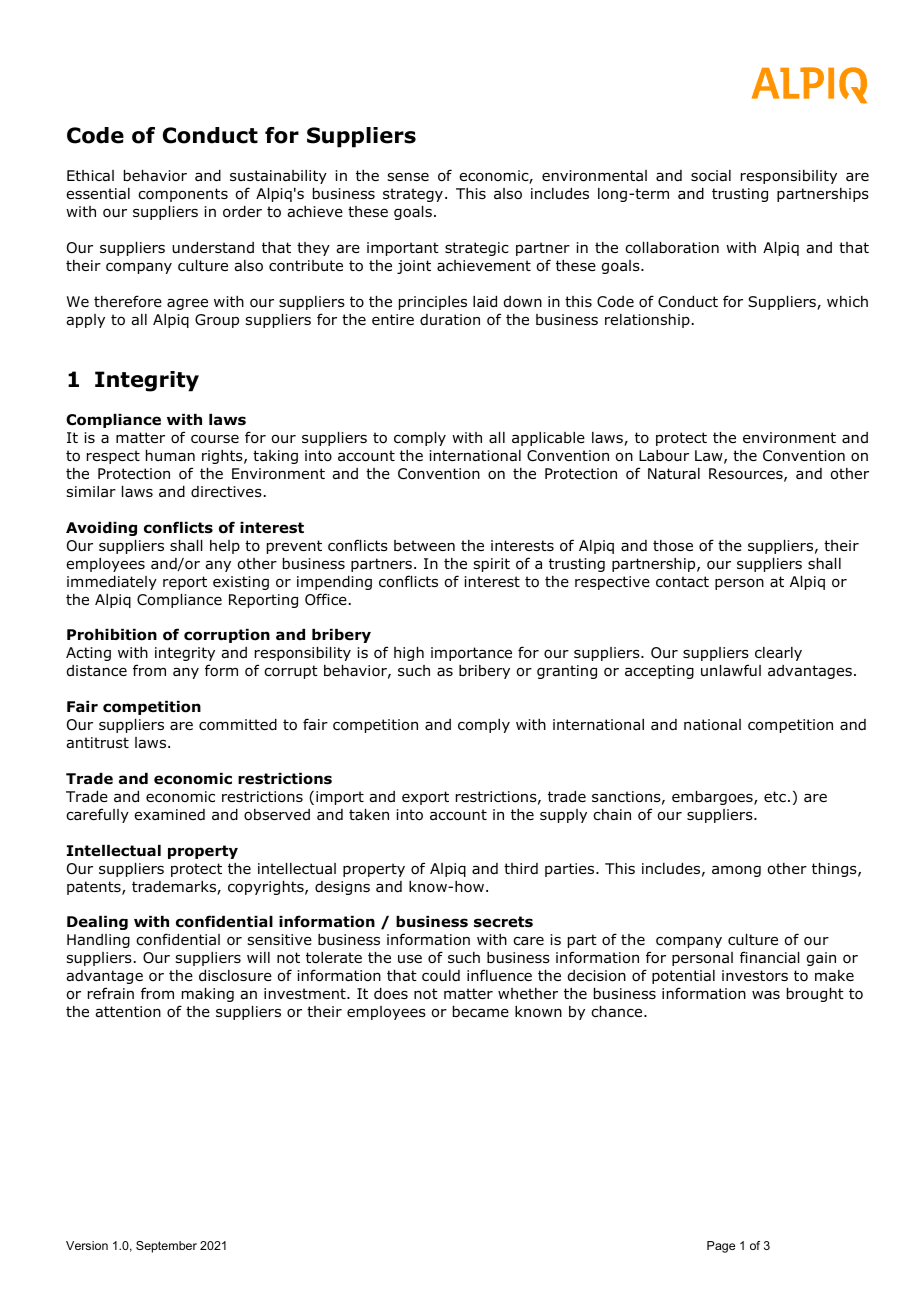 This screenshot has width=924, height=1308. I want to click on committed, so click(238, 725).
